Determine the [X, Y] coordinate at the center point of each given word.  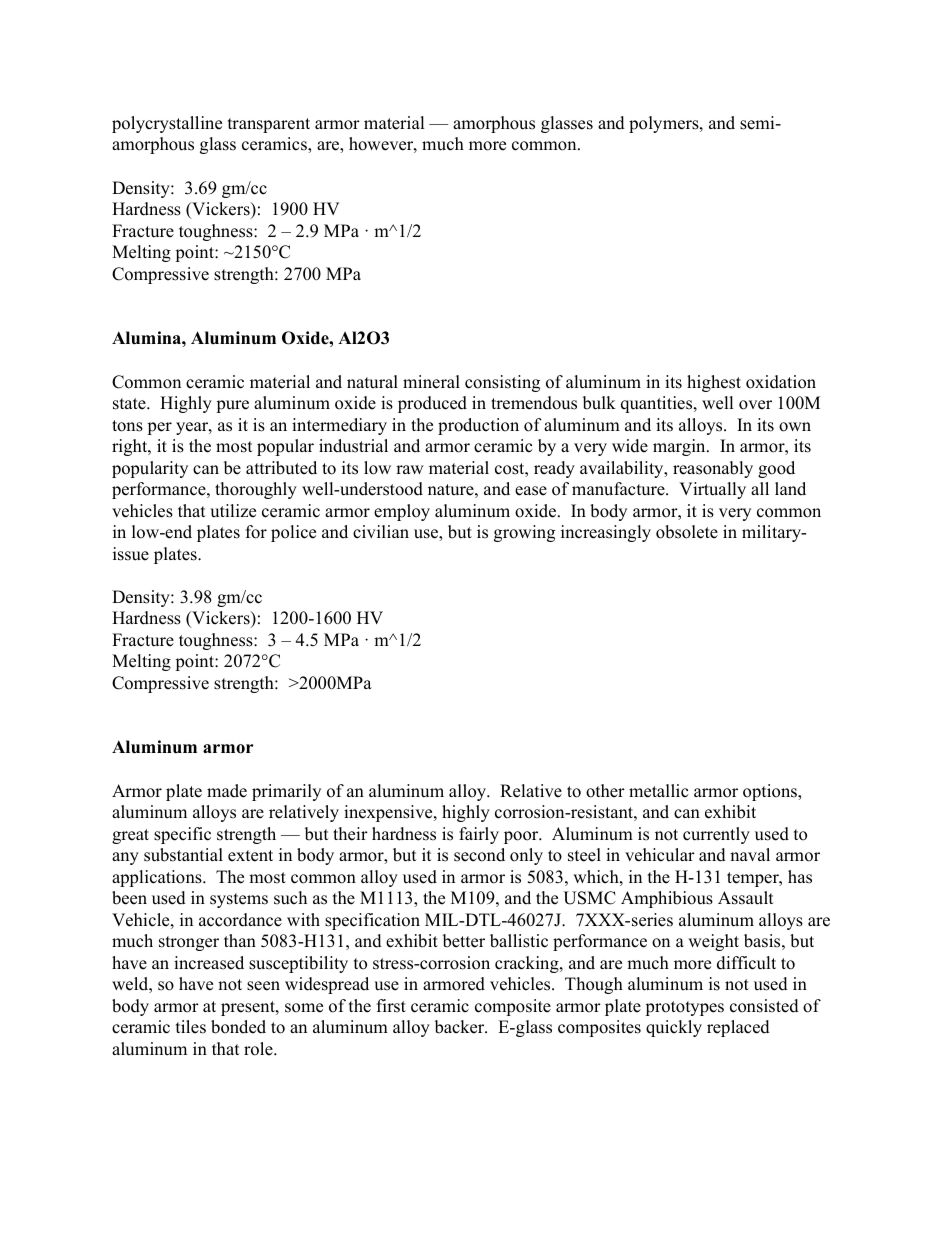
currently [716, 835]
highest [714, 383]
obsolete [687, 532]
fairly [479, 835]
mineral [431, 382]
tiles [191, 1027]
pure [232, 406]
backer [461, 1027]
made [227, 791]
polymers [665, 124]
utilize [233, 511]
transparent [269, 125]
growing [524, 533]
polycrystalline [167, 124]
